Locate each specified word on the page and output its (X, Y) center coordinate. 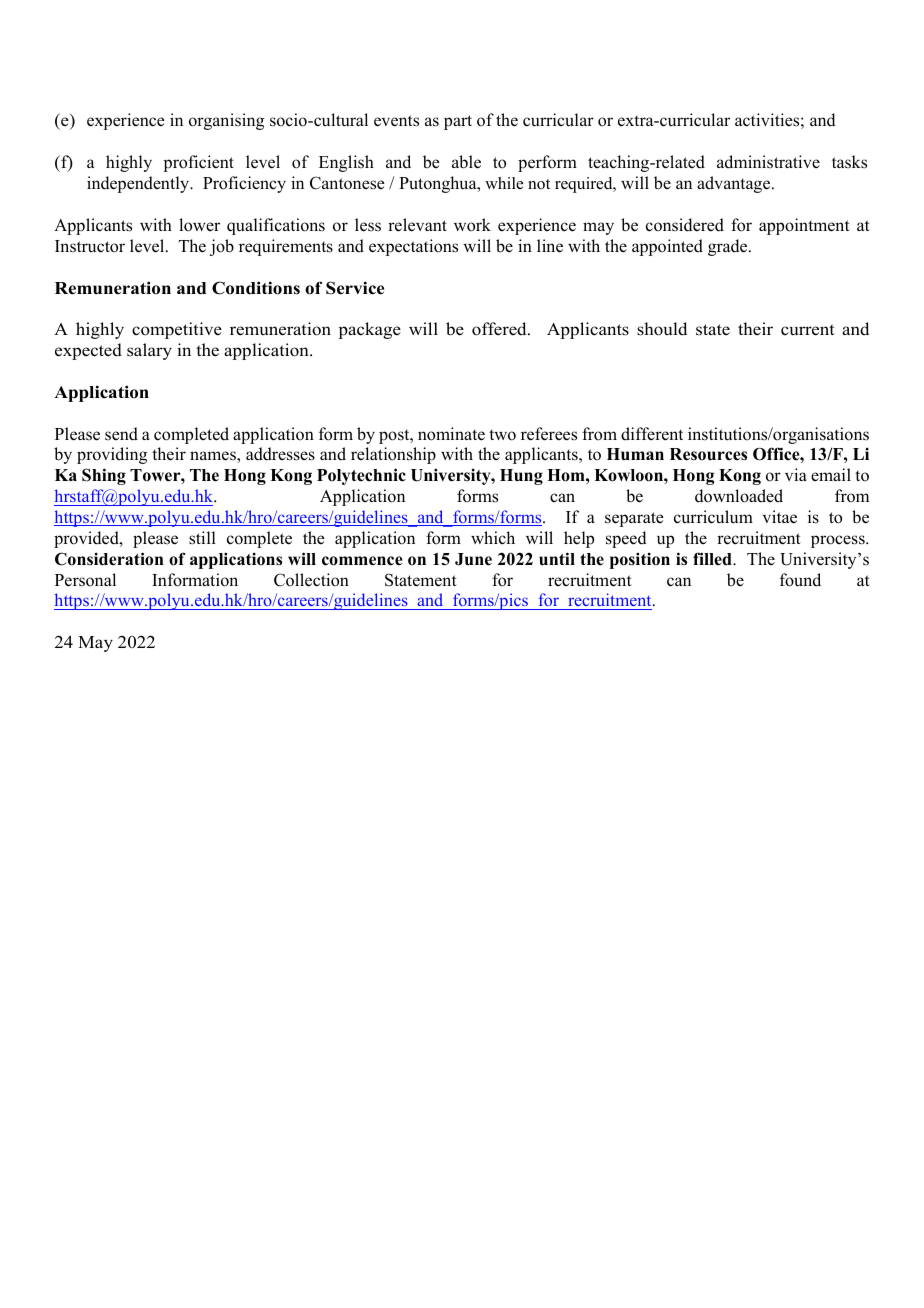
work (472, 225)
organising (226, 121)
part (458, 122)
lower (199, 225)
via (796, 474)
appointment (804, 226)
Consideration (109, 559)
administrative (768, 162)
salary (149, 351)
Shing (104, 476)
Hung (521, 477)
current (808, 330)
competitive (177, 330)
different (652, 434)
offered (500, 329)
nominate (451, 434)
